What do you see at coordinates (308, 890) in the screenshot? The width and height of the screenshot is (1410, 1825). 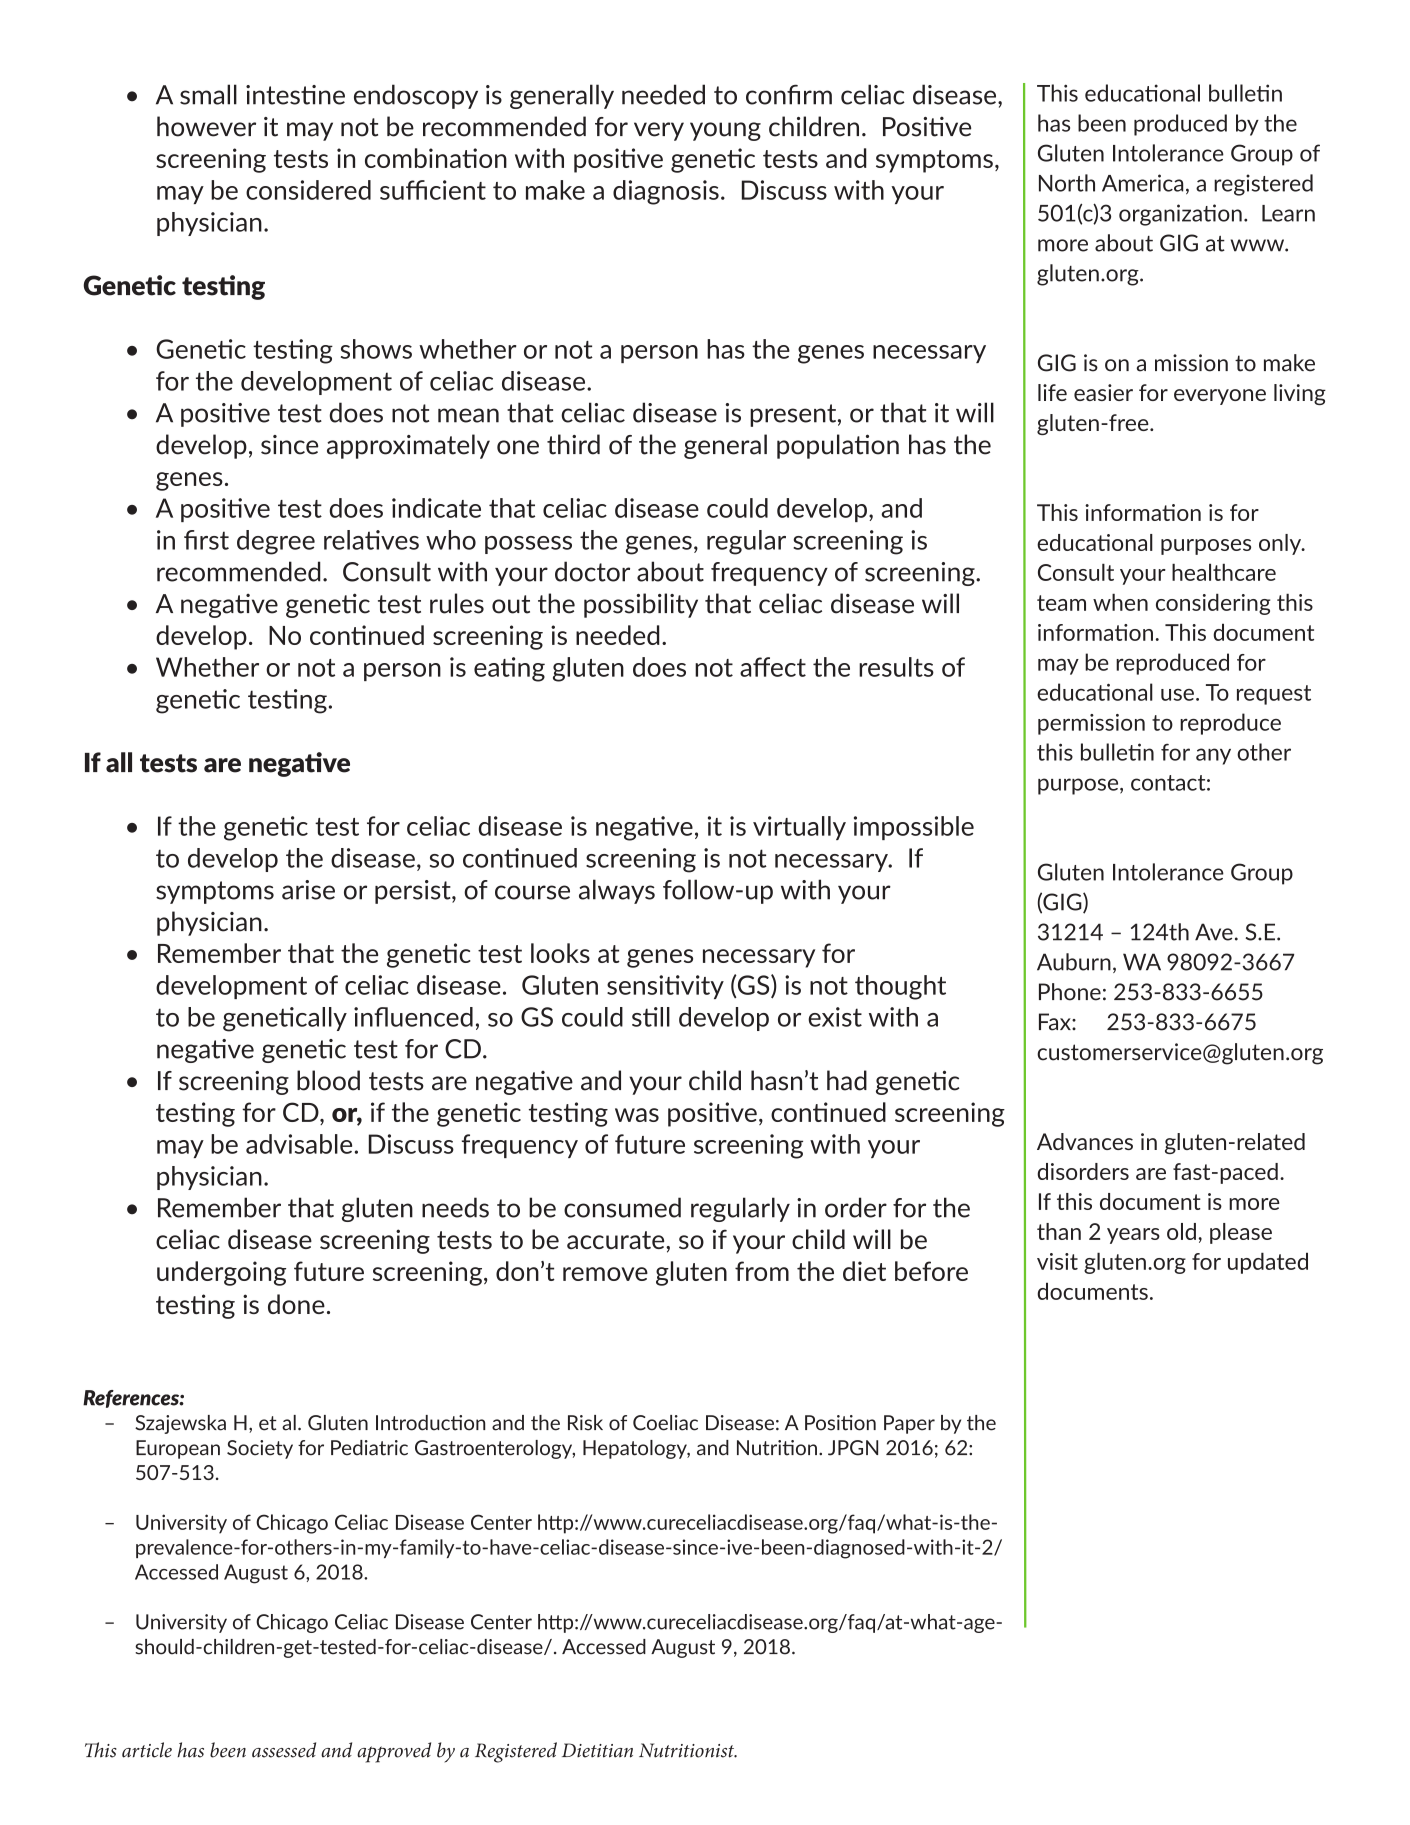 I see `arise` at bounding box center [308, 890].
